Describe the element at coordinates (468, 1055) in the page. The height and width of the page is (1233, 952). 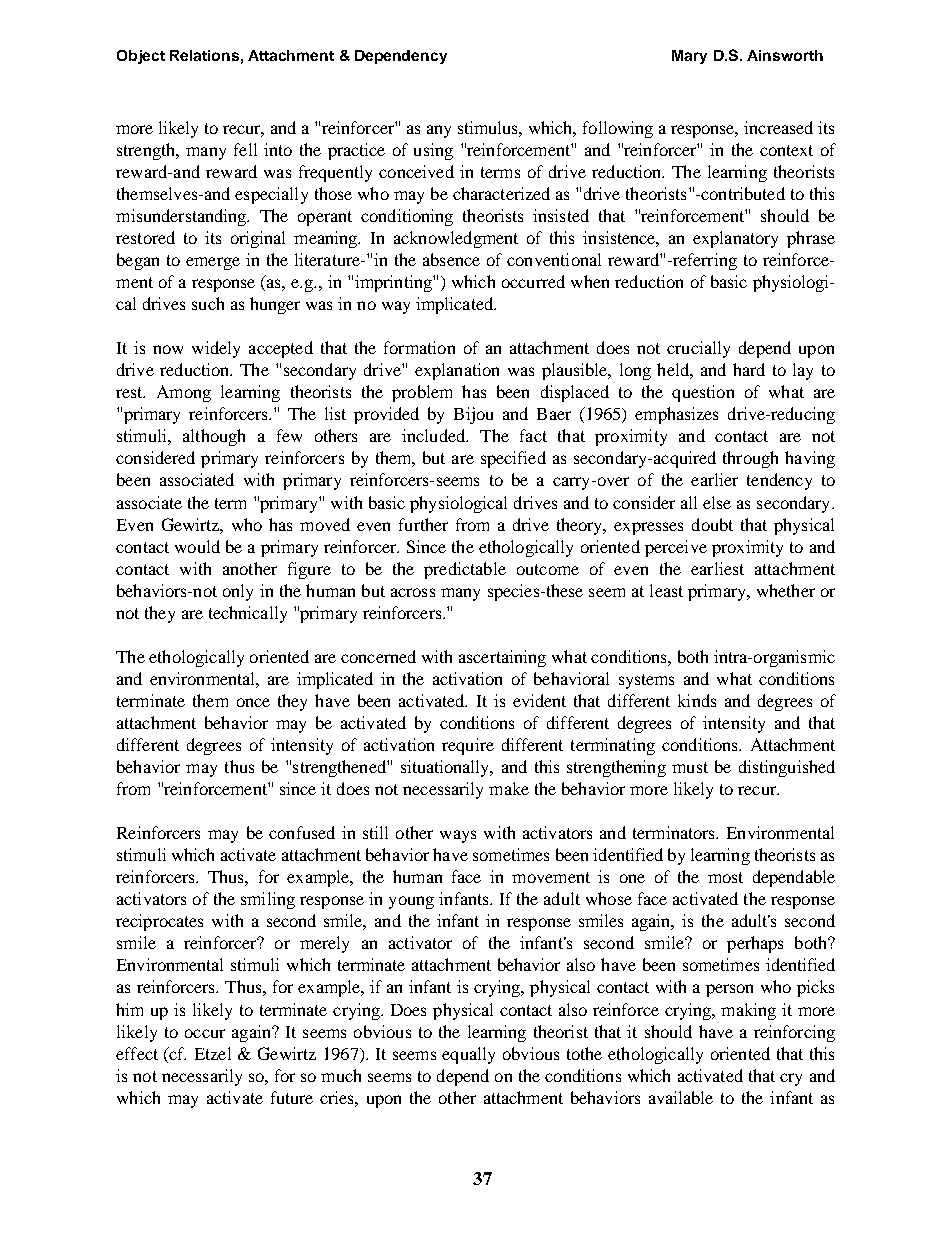
I see `equally` at that location.
